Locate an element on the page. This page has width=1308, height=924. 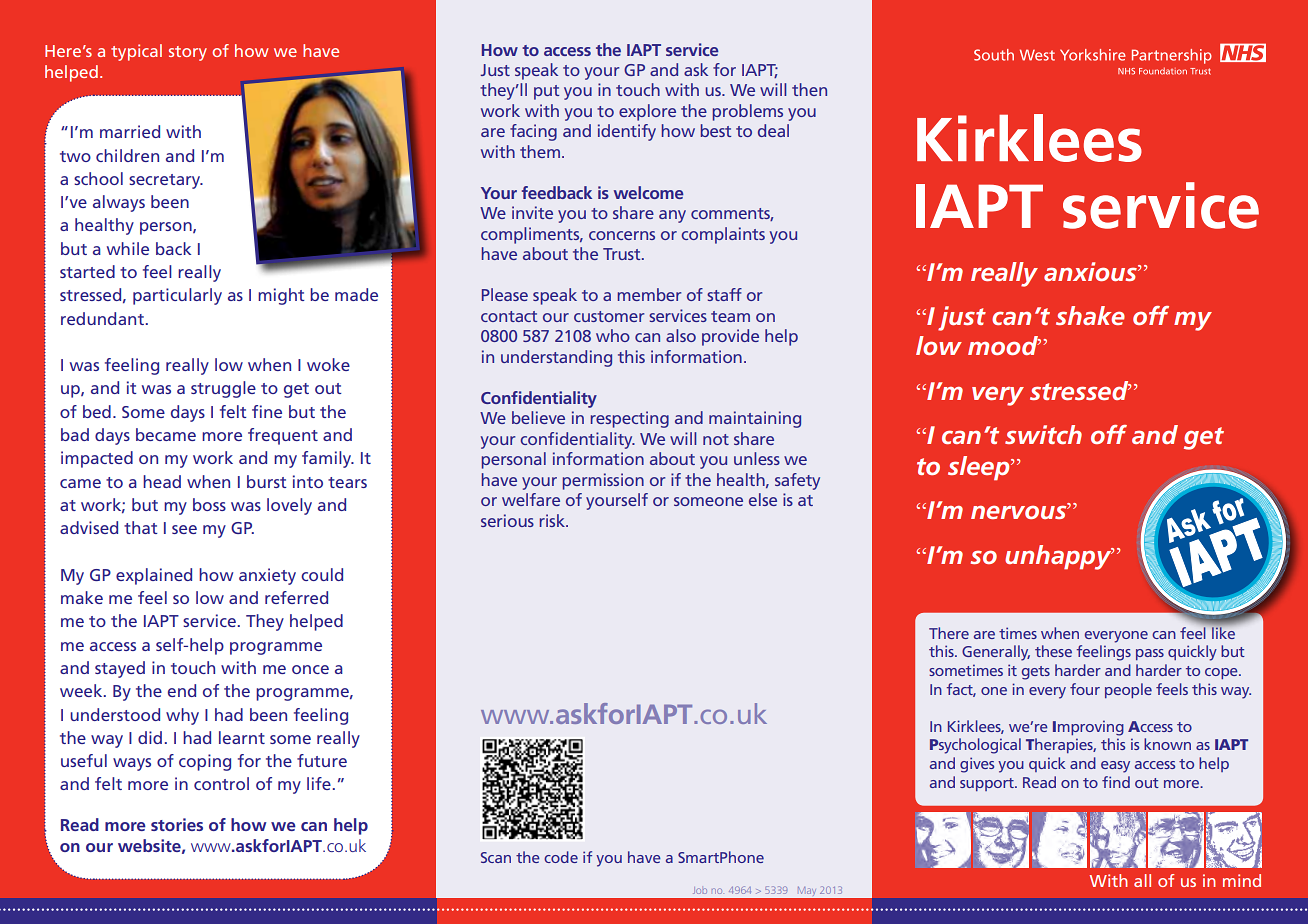
shake is located at coordinates (1090, 315).
